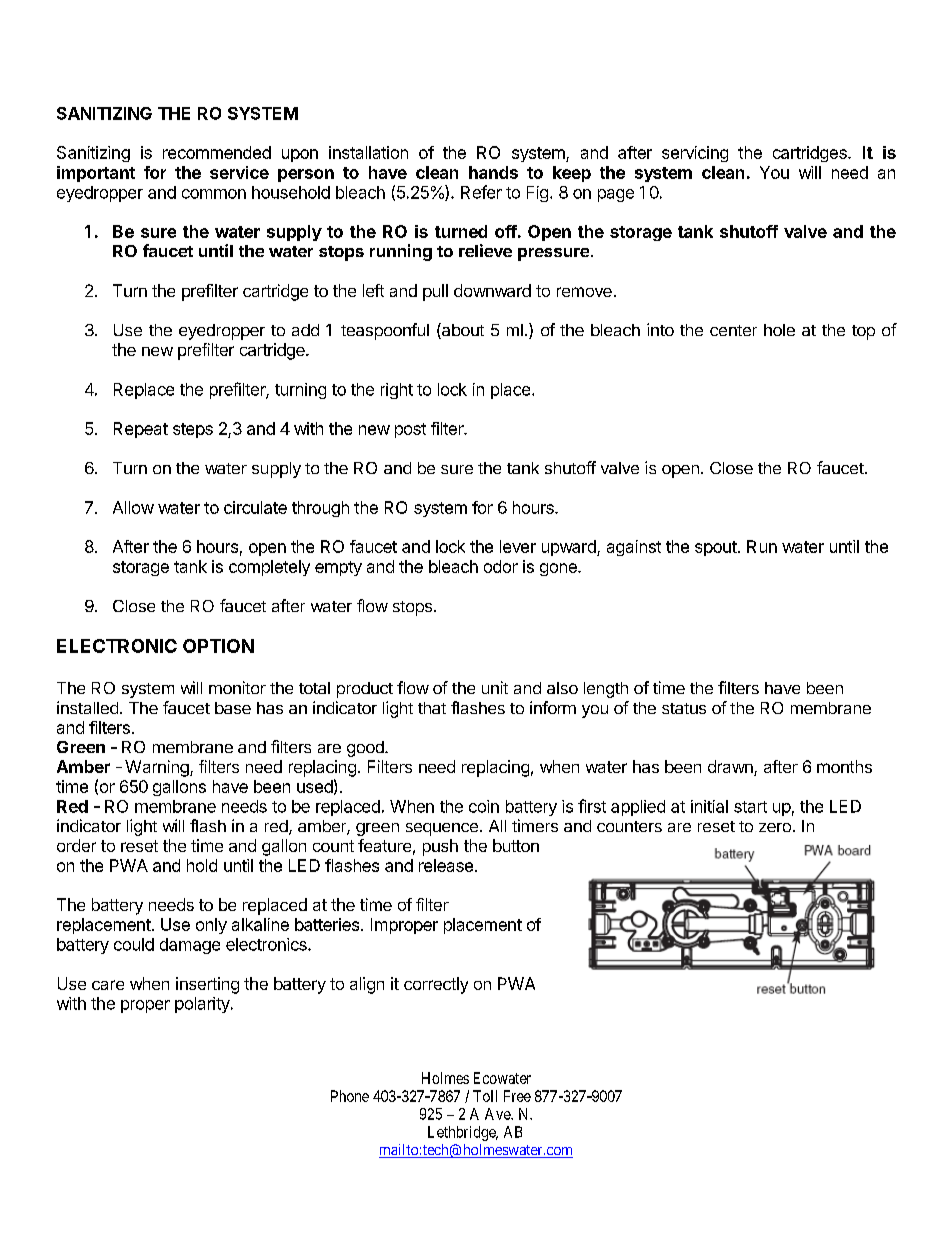 Image resolution: width=952 pixels, height=1233 pixels. I want to click on spout, so click(716, 548).
